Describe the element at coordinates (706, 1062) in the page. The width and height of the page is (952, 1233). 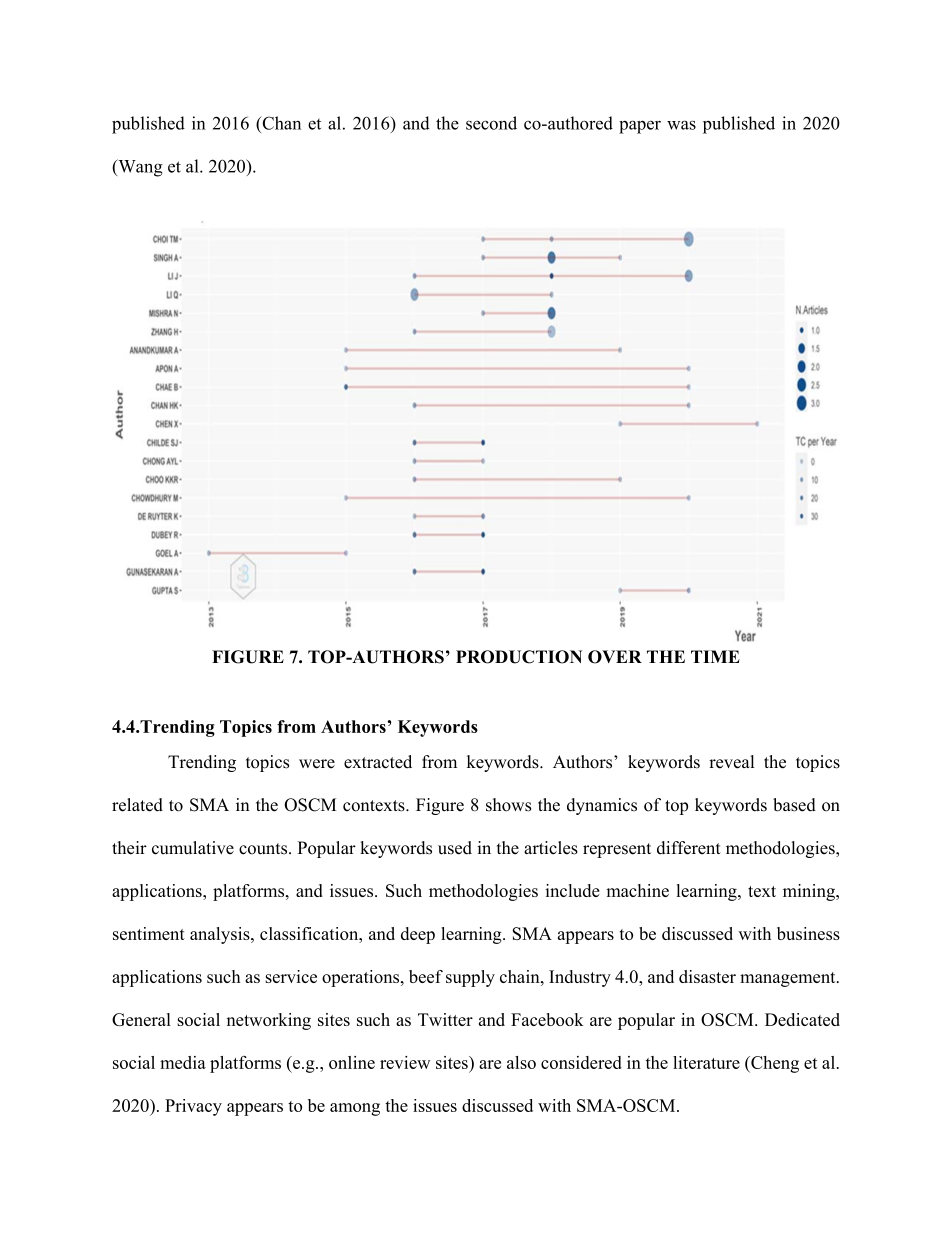
I see `literature` at that location.
